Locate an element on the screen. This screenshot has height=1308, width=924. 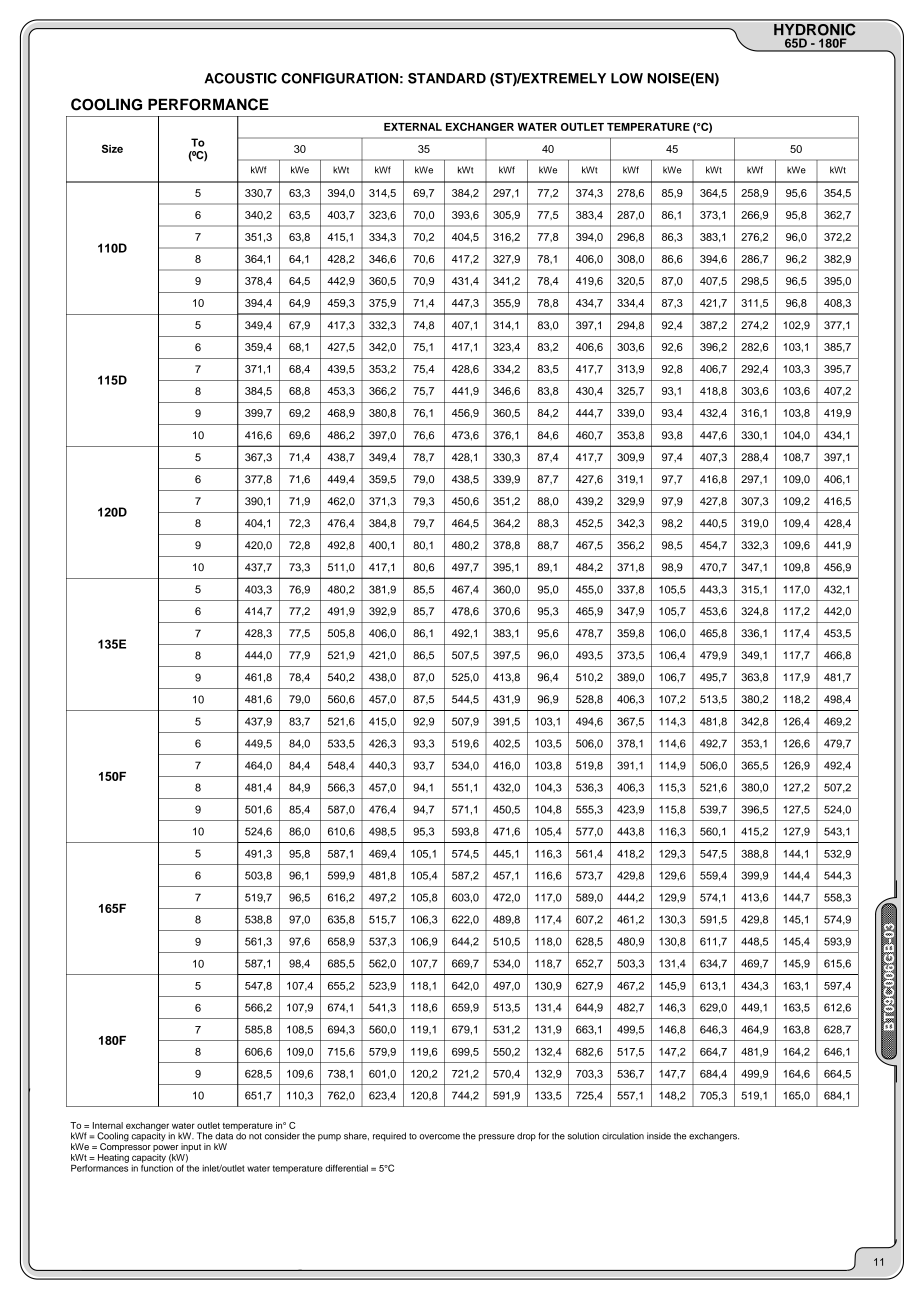
solution is located at coordinates (583, 1136).
